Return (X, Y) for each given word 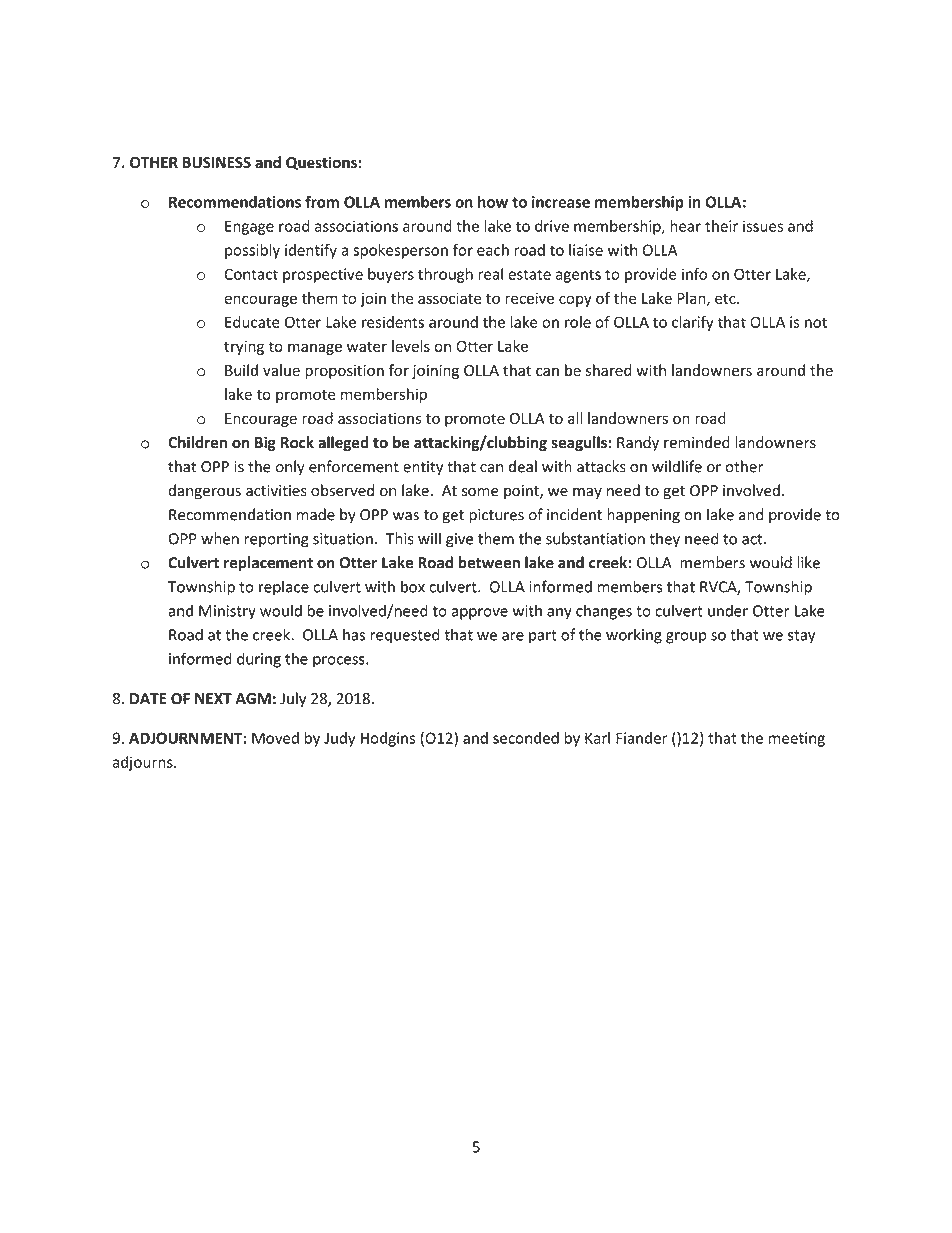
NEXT (213, 698)
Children (197, 442)
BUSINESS (217, 163)
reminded (697, 442)
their (721, 226)
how (493, 202)
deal (523, 466)
